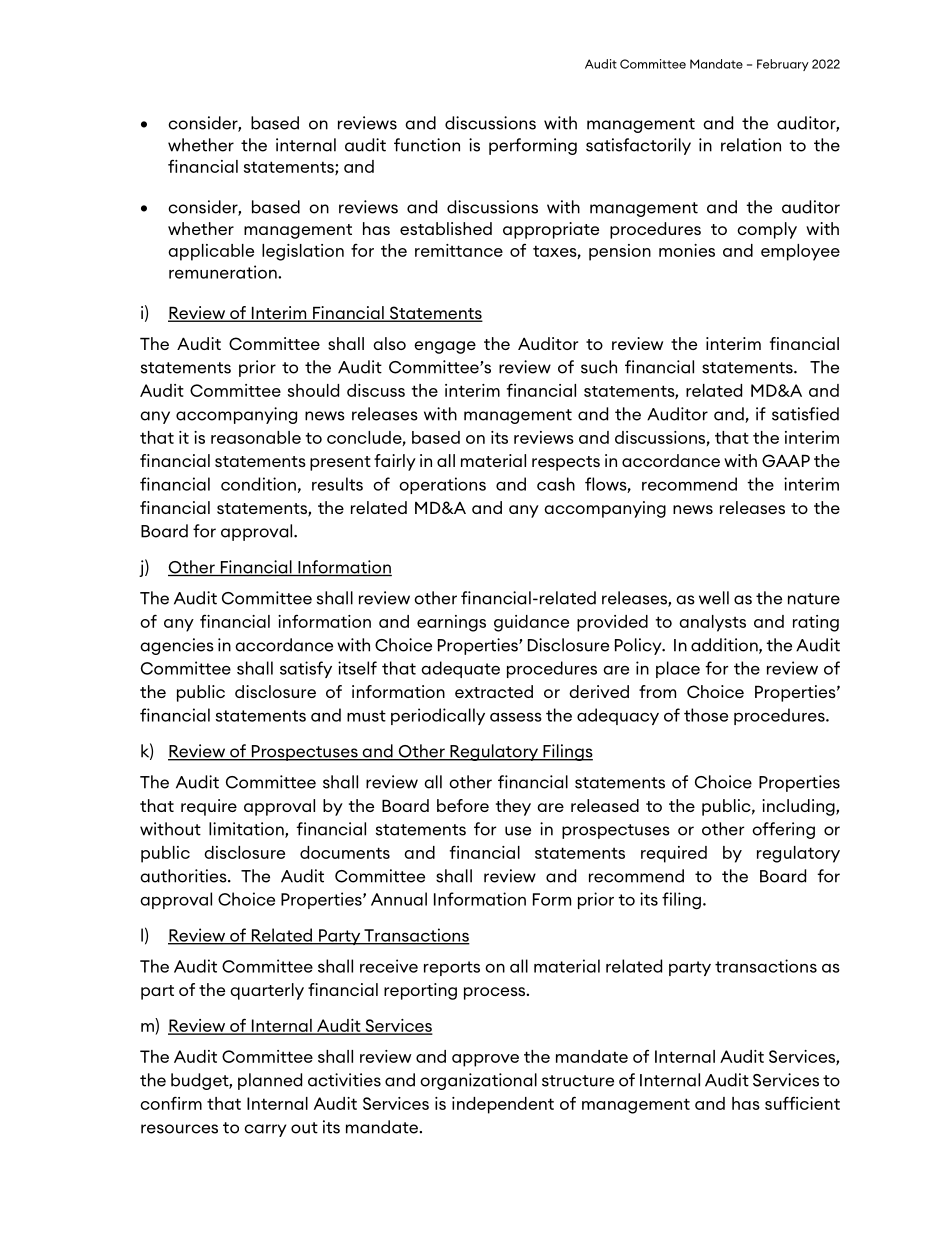 The width and height of the page is (952, 1233). Describe the element at coordinates (427, 145) in the page. I see `function` at that location.
